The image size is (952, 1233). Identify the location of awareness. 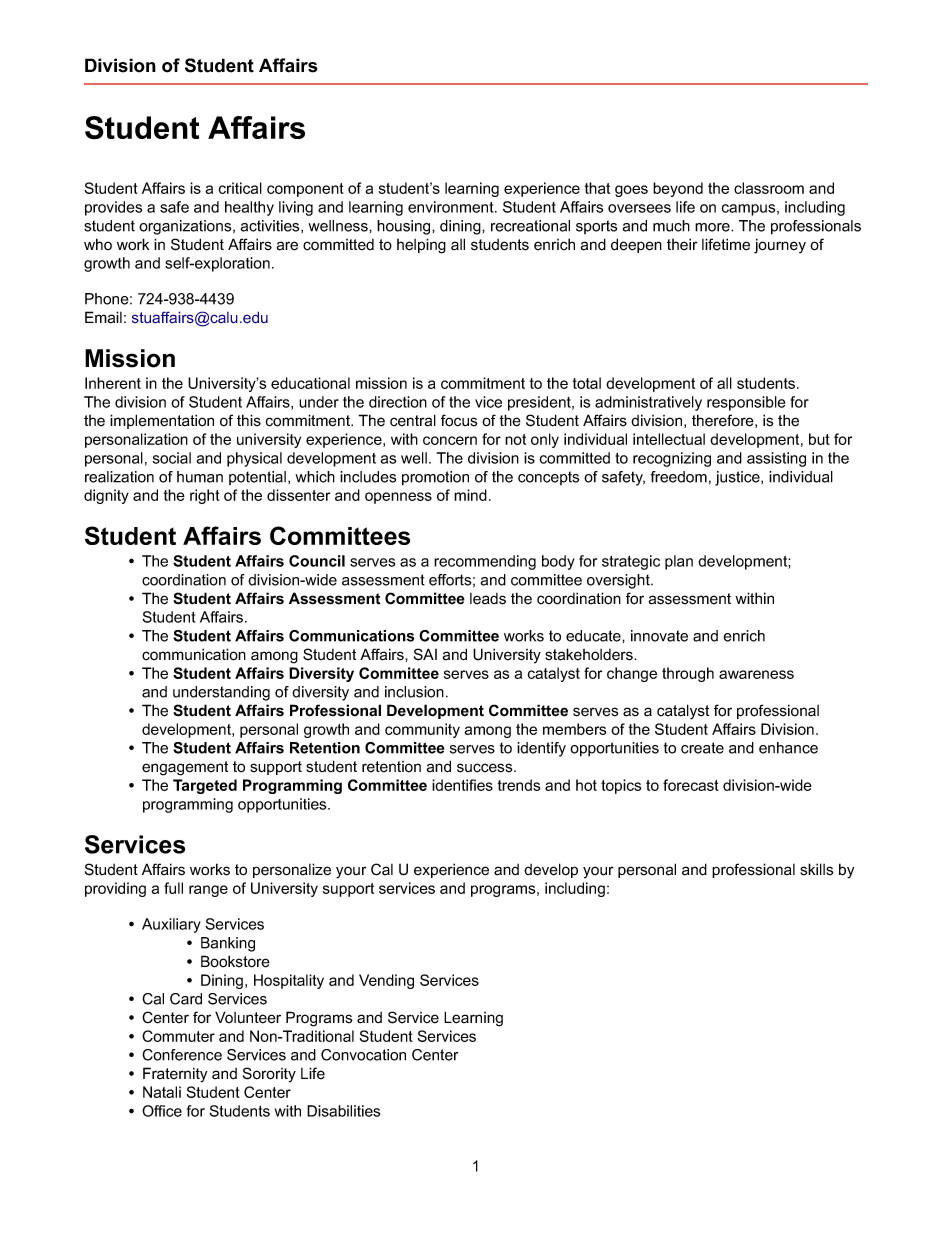
(756, 674).
